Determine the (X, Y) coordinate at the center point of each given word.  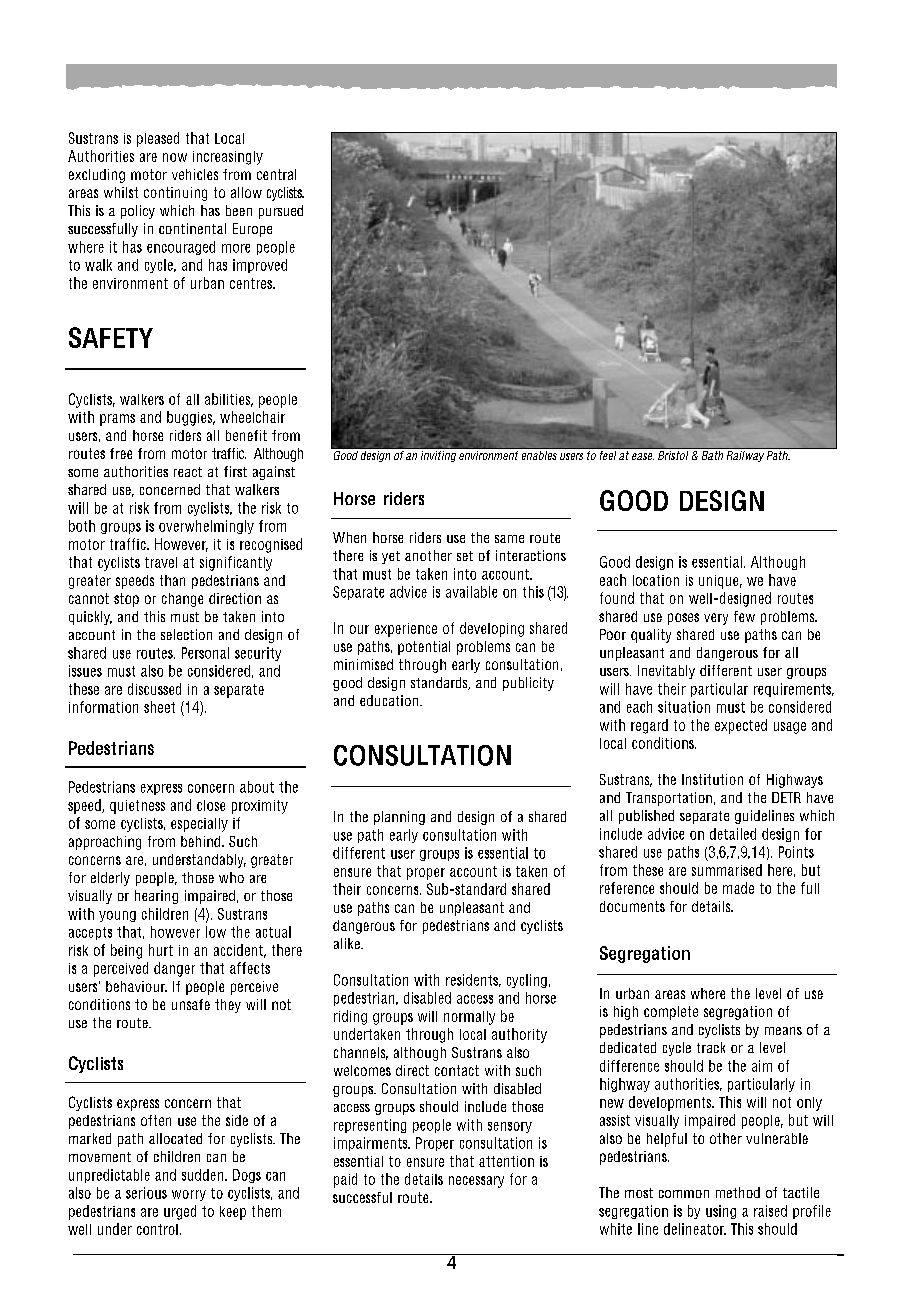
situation (684, 707)
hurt (161, 950)
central (276, 174)
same (509, 539)
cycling (527, 981)
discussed (154, 689)
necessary (476, 1182)
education (390, 700)
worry (189, 1195)
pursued (281, 212)
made (738, 888)
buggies (191, 418)
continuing (175, 194)
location (656, 580)
